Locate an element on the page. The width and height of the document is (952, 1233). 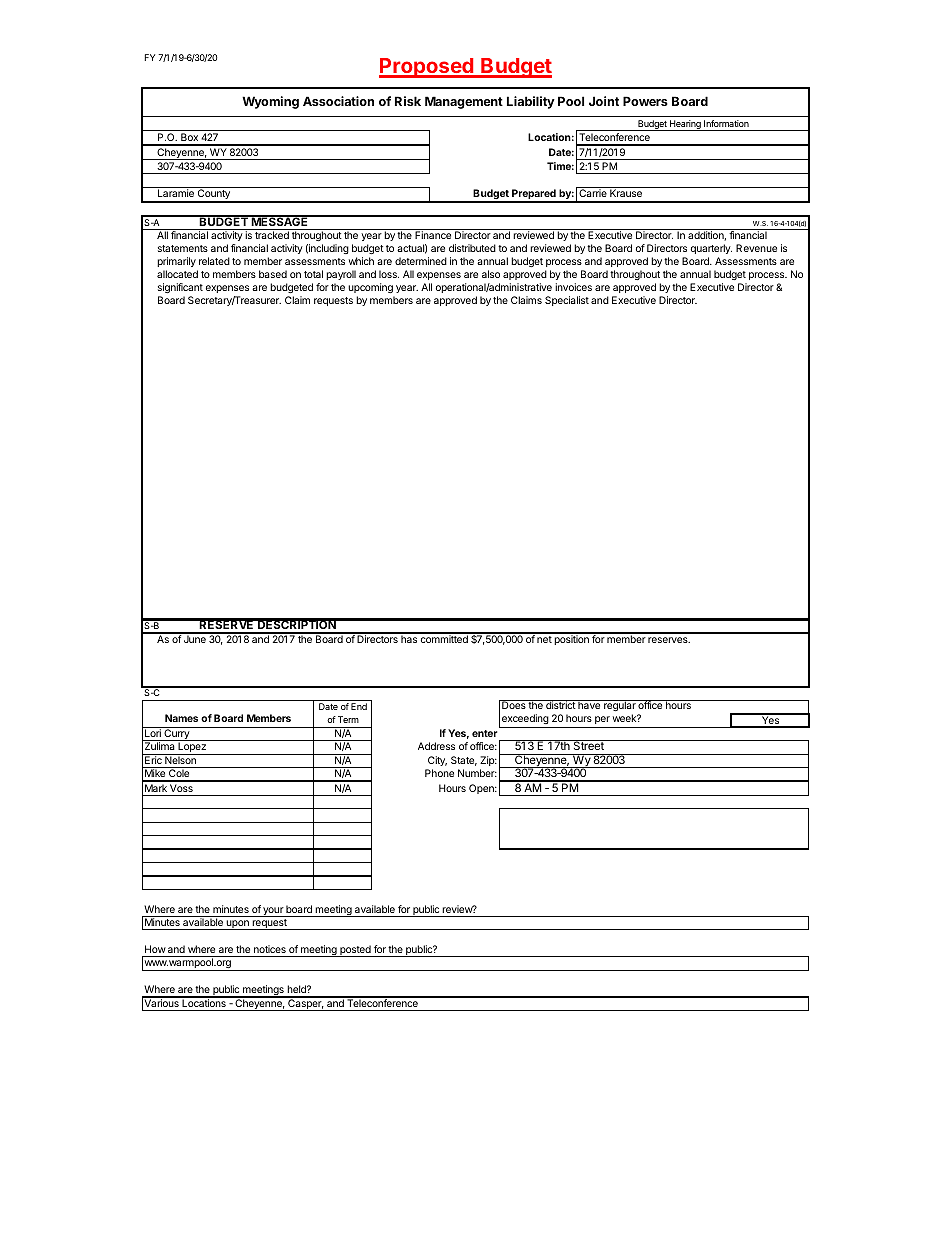
Management is located at coordinates (464, 102).
